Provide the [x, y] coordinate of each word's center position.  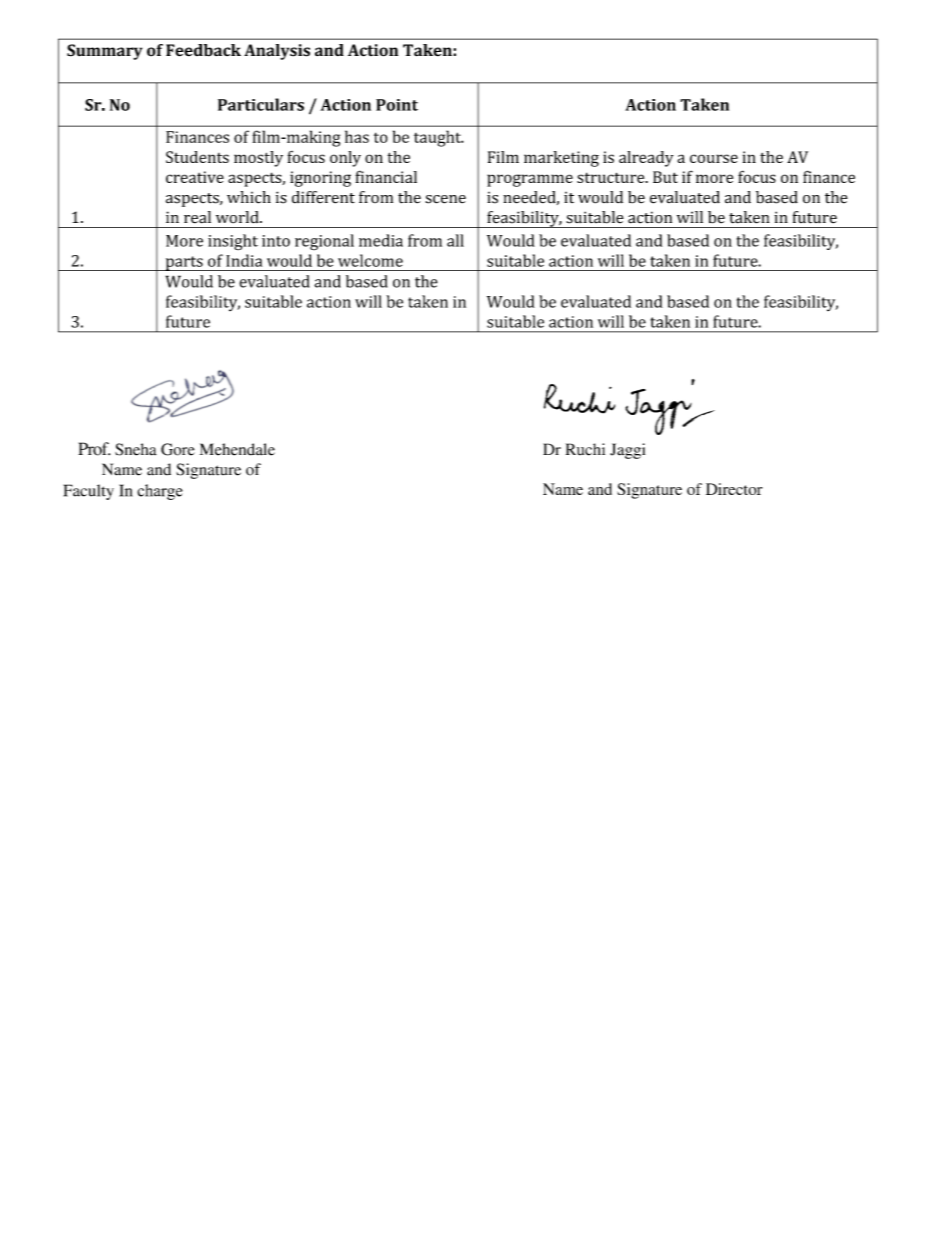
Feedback [203, 50]
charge [160, 492]
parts [184, 263]
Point [397, 105]
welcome [370, 260]
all [455, 240]
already [646, 159]
